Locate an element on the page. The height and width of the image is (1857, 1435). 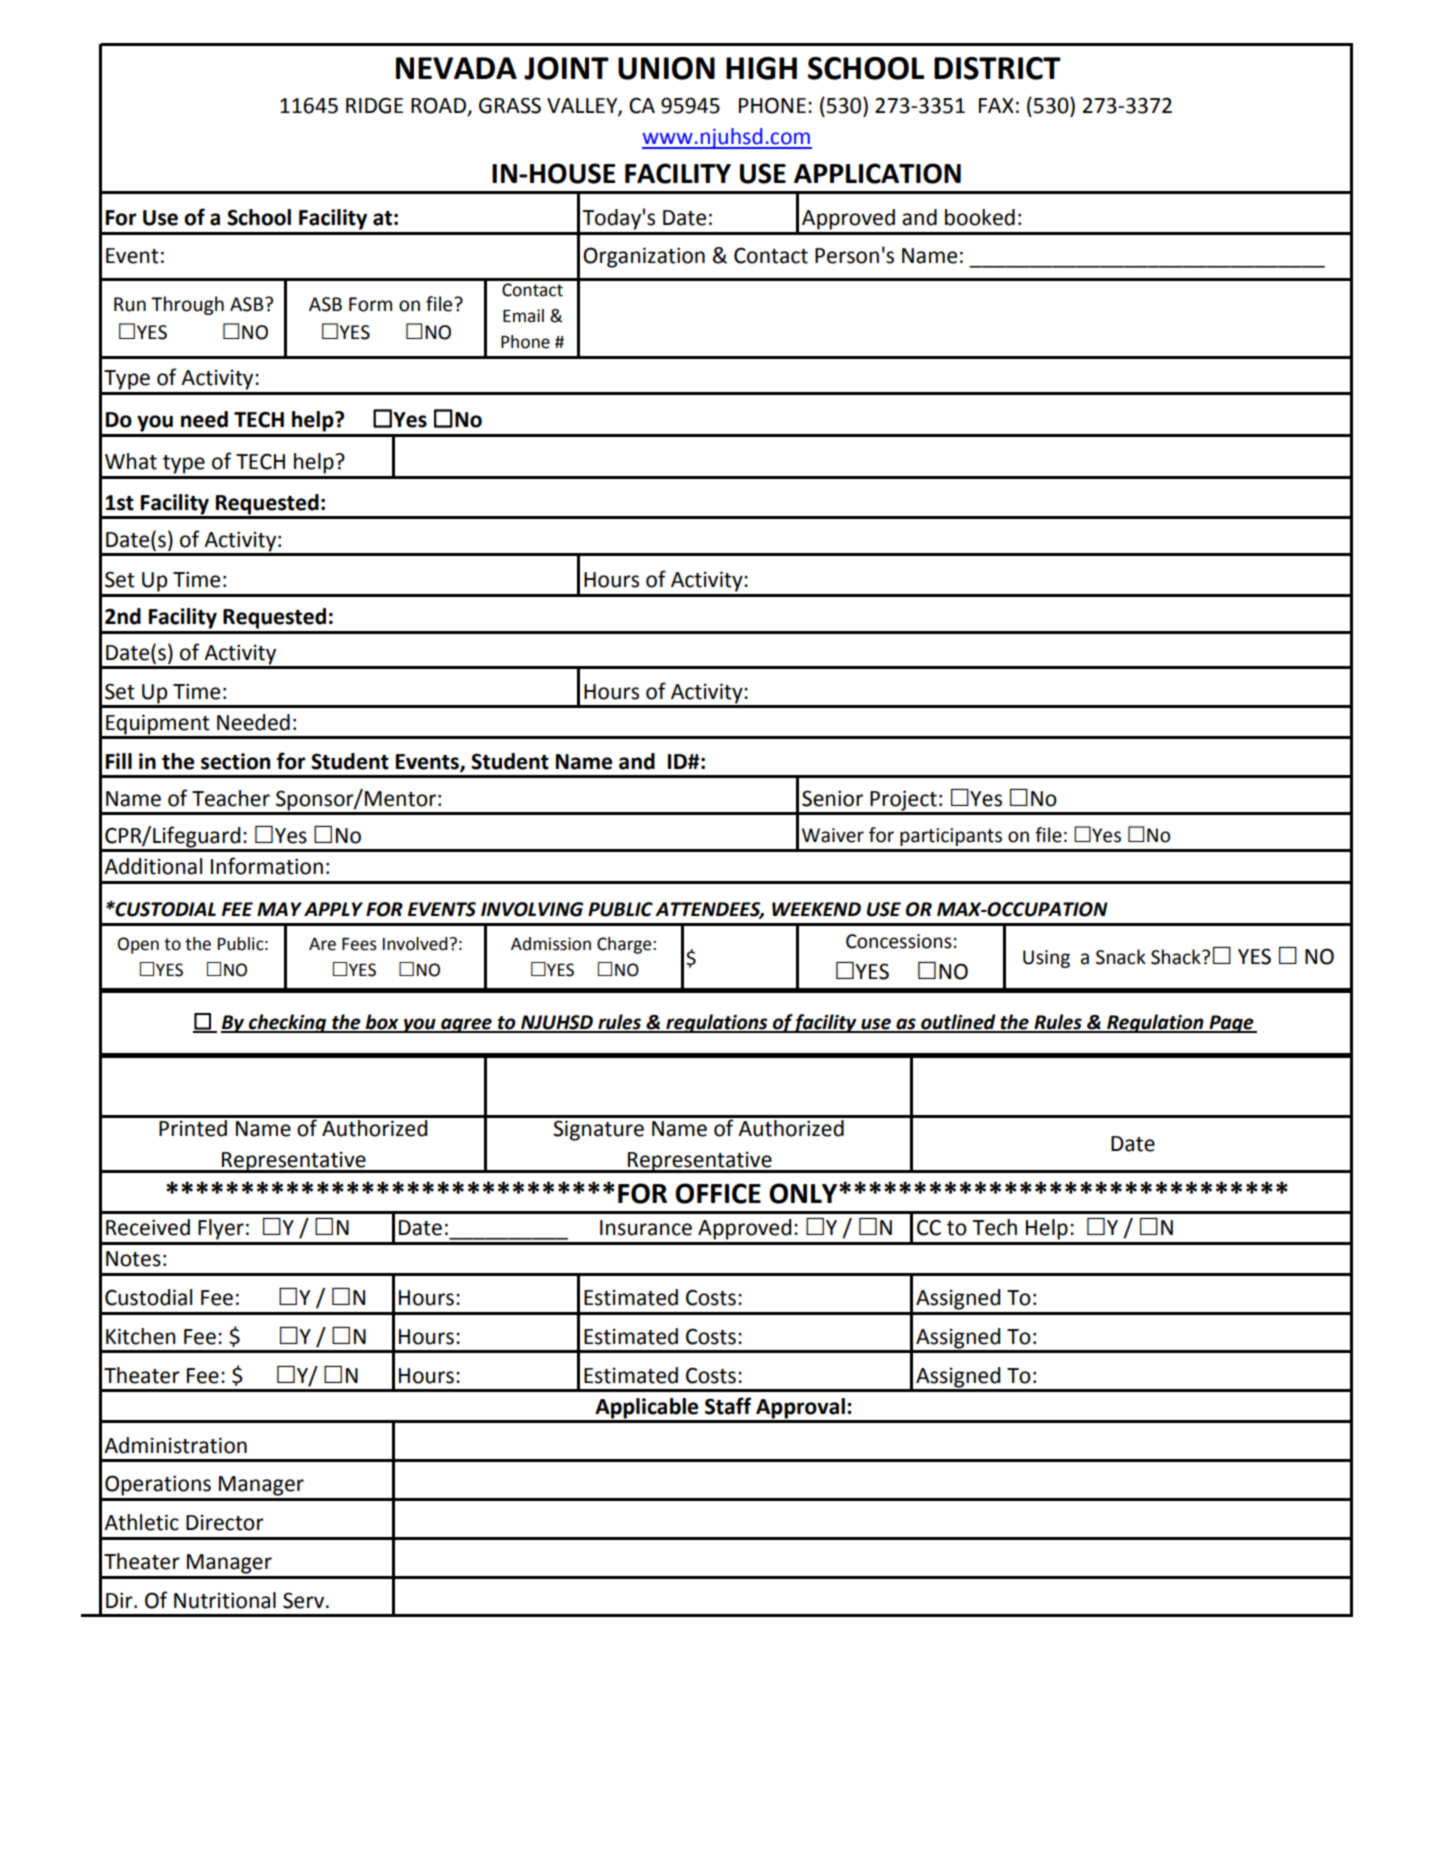
FAX is located at coordinates (996, 105).
